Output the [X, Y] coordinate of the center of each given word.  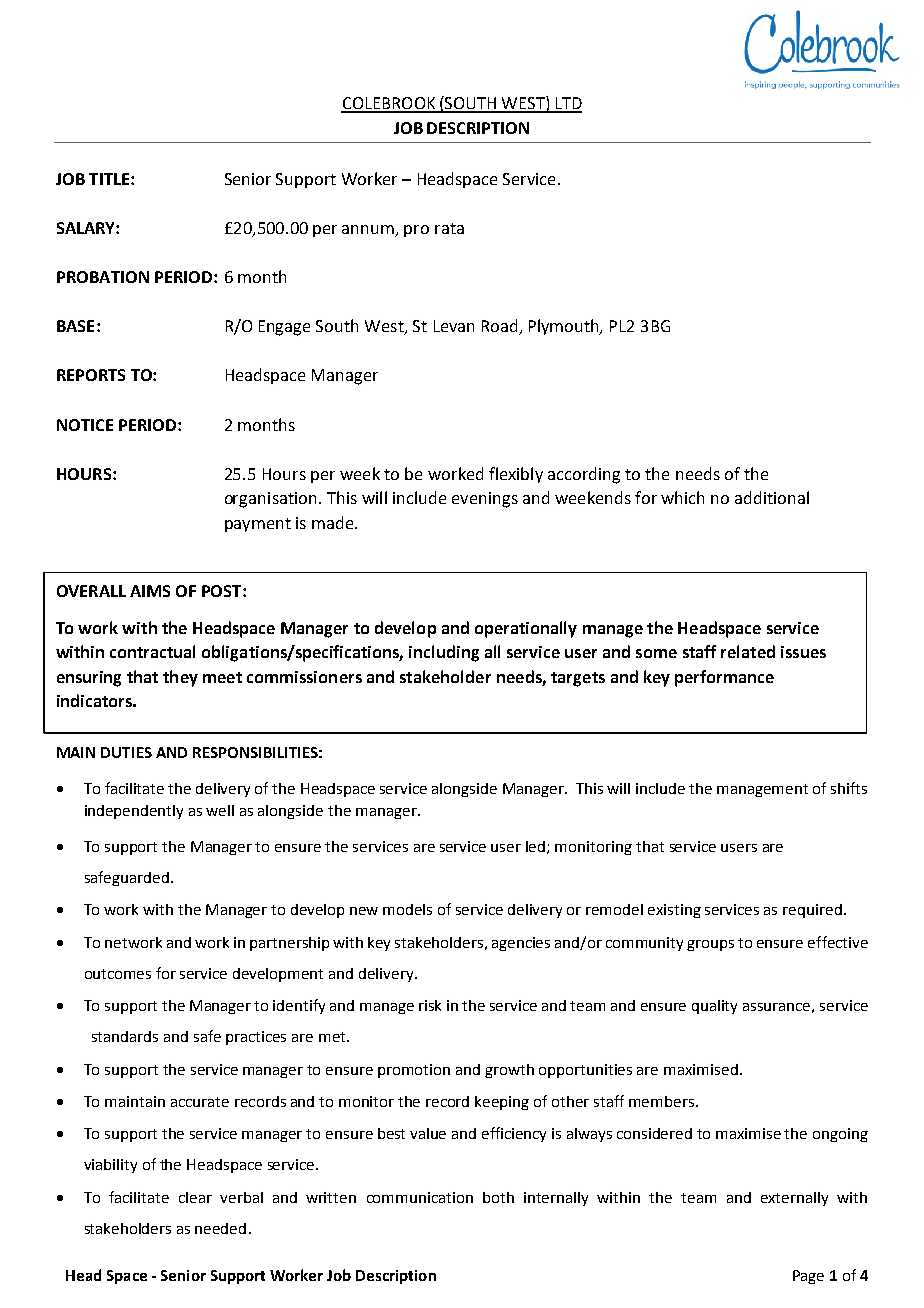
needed [220, 1228]
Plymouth [565, 327]
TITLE [109, 179]
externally [794, 1199]
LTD [567, 104]
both [498, 1197]
